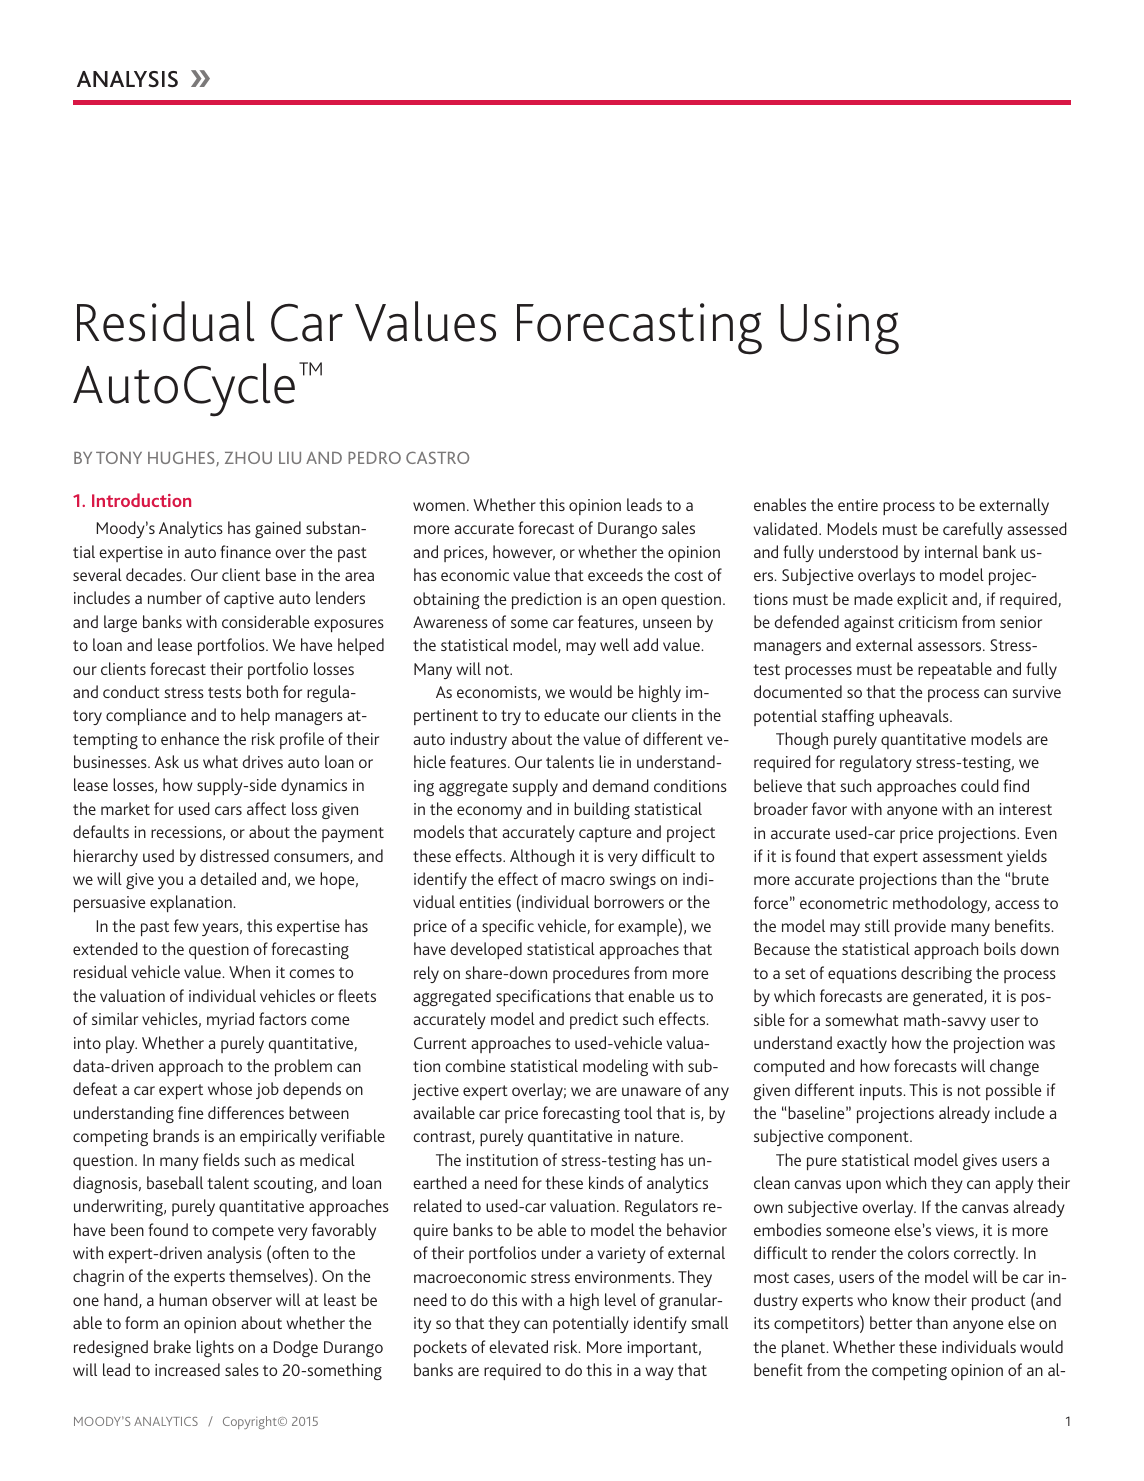 The height and width of the document is (1481, 1144). Describe the element at coordinates (215, 1348) in the document. I see `lights` at that location.
